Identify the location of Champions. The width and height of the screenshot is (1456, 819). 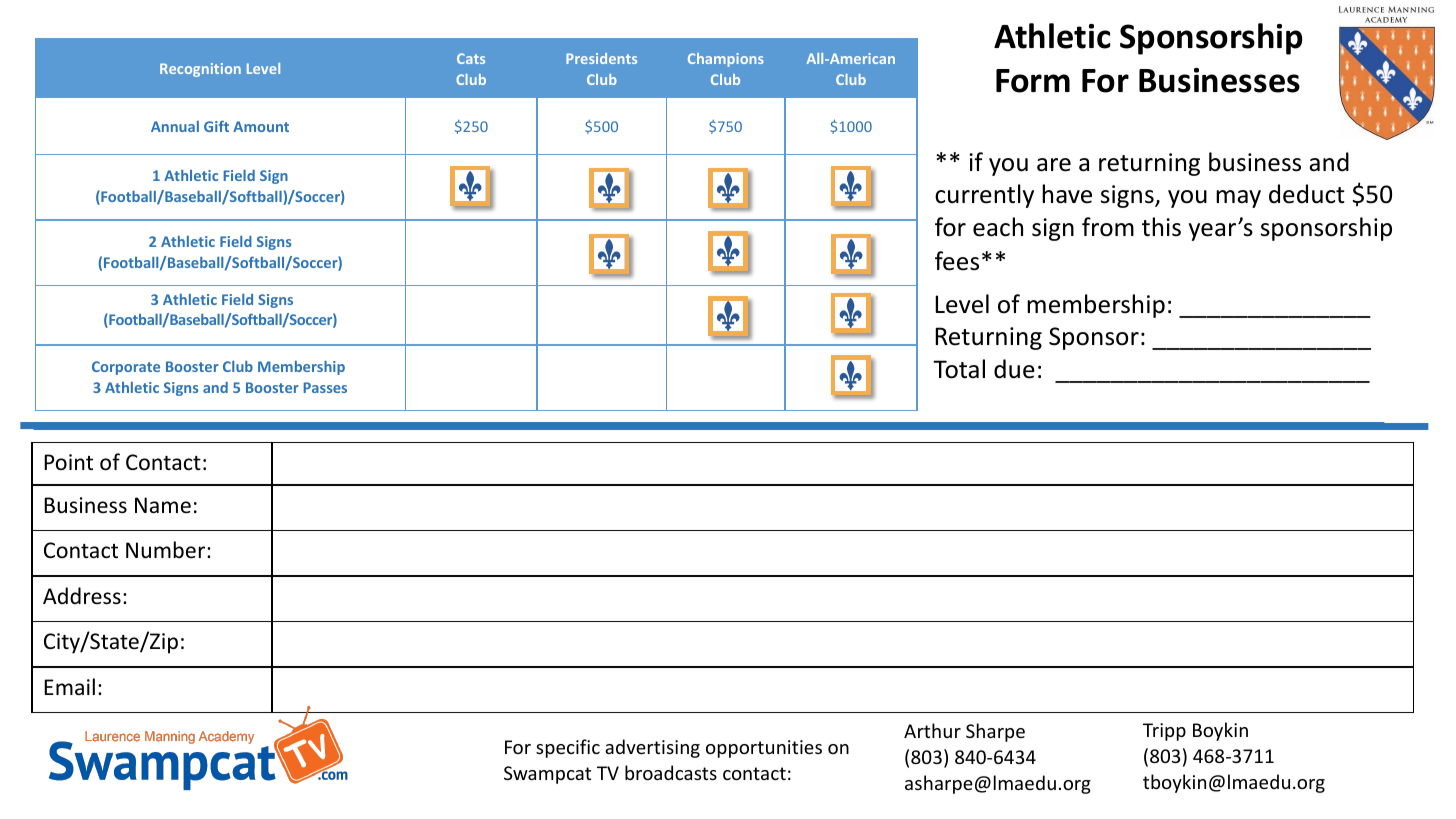
(726, 60).
